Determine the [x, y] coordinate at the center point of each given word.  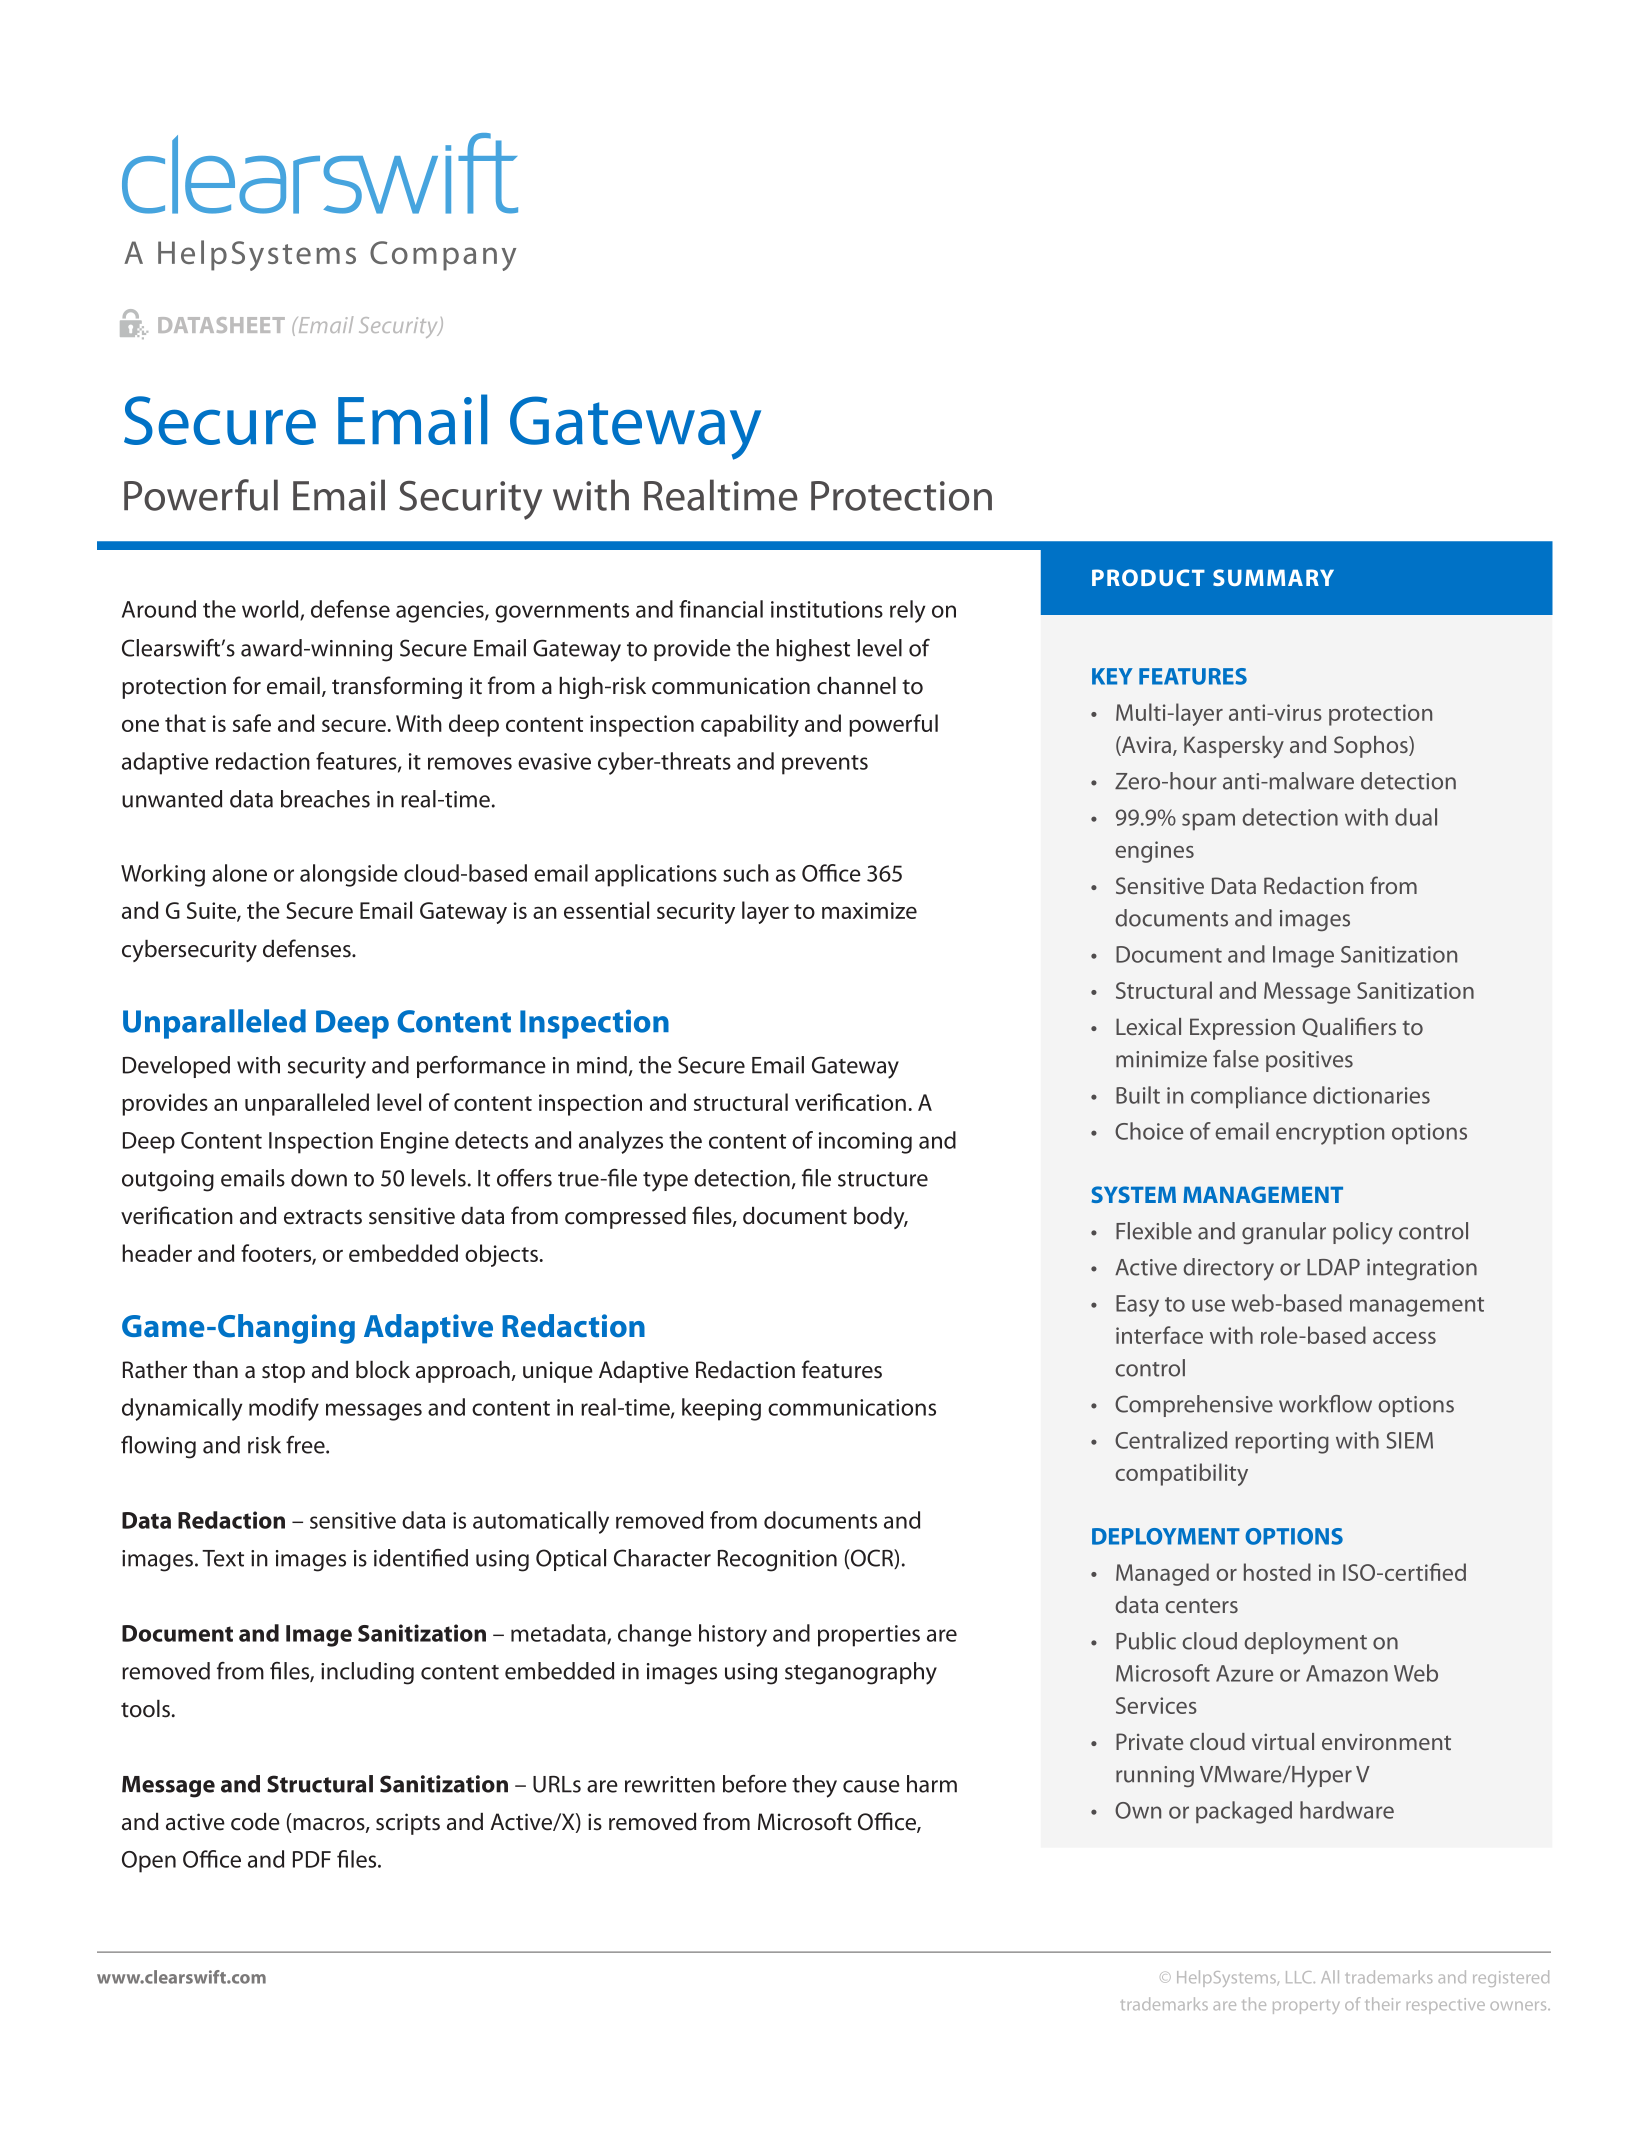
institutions [827, 609]
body [880, 1218]
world [271, 610]
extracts [323, 1217]
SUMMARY [1273, 577]
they [814, 1786]
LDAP [1333, 1267]
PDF [312, 1859]
